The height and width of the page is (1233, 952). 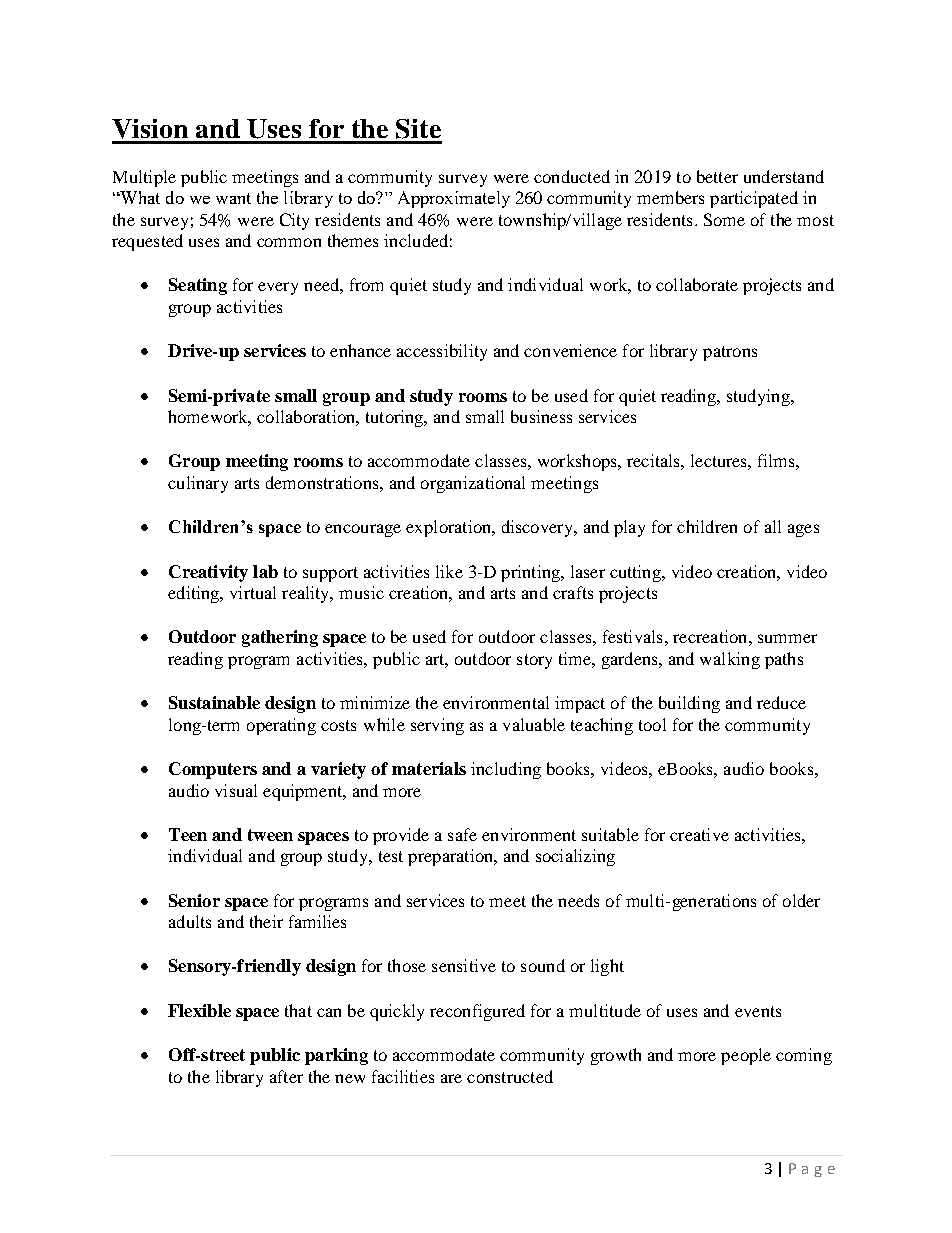 What do you see at coordinates (541, 416) in the page?
I see `business` at bounding box center [541, 416].
